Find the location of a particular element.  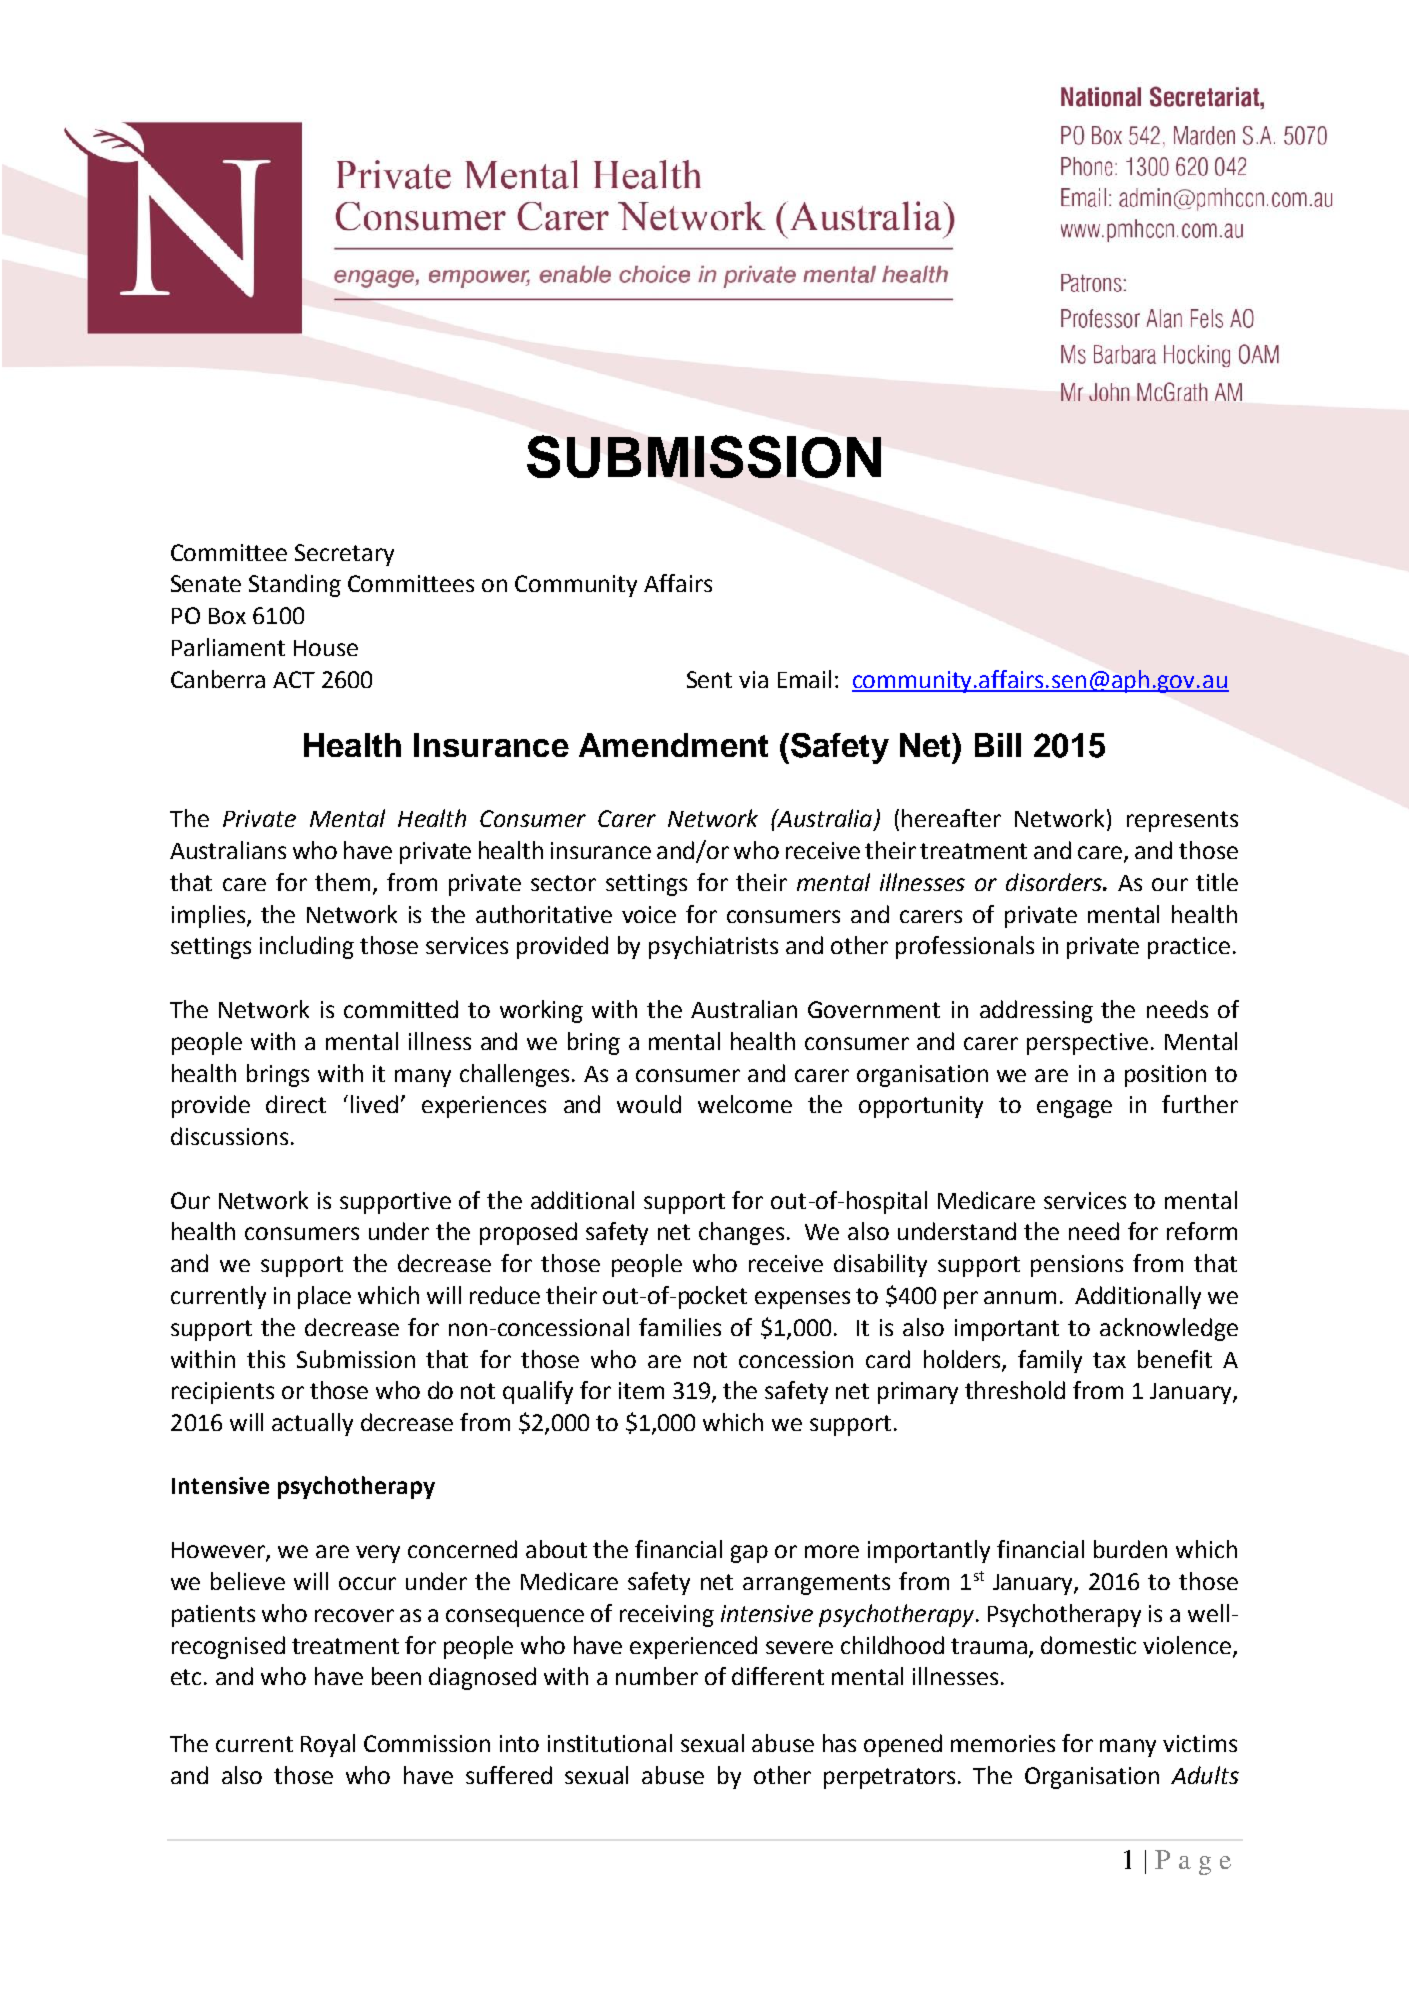

engage is located at coordinates (1074, 1109).
